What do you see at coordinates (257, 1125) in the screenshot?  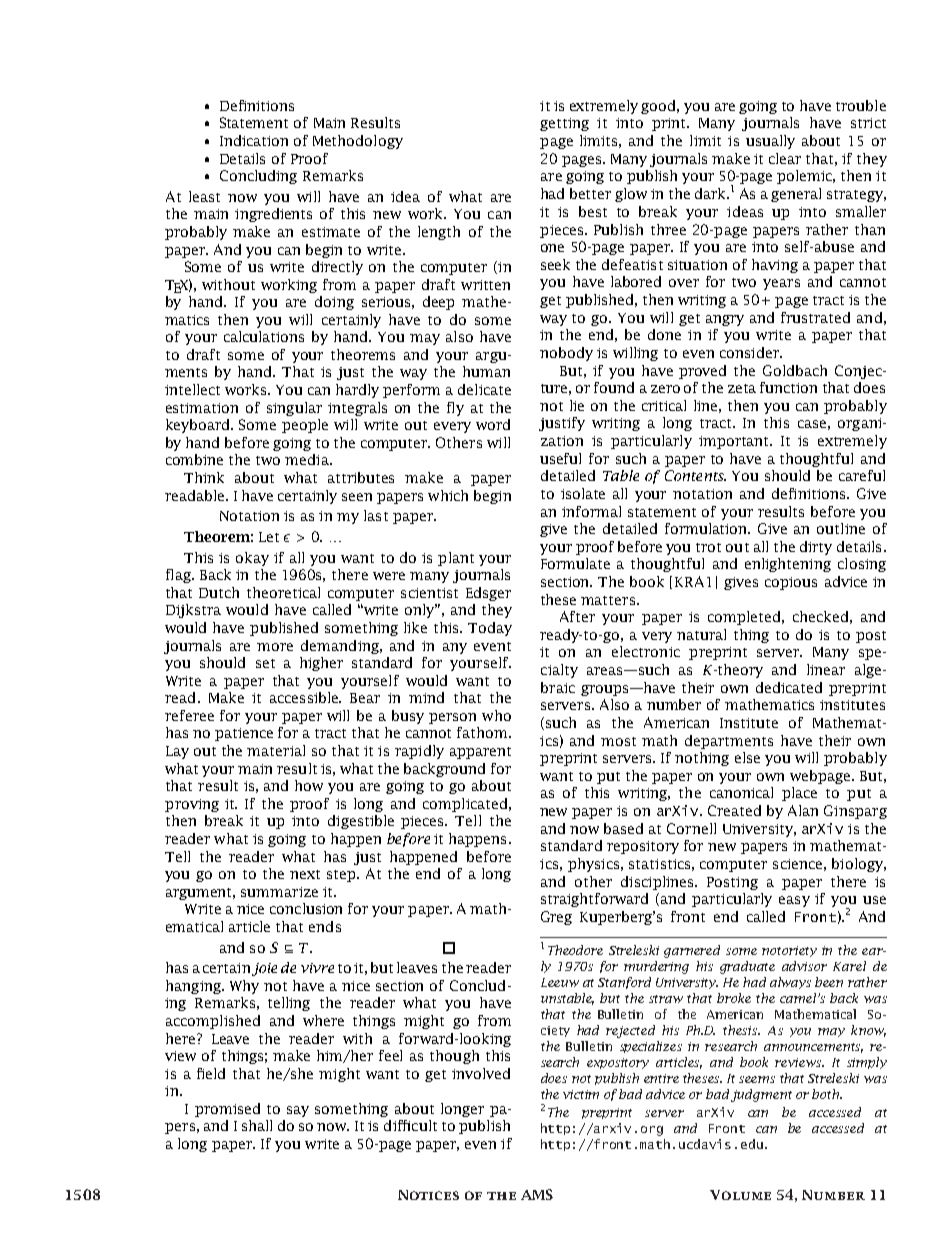 I see `shall` at bounding box center [257, 1125].
